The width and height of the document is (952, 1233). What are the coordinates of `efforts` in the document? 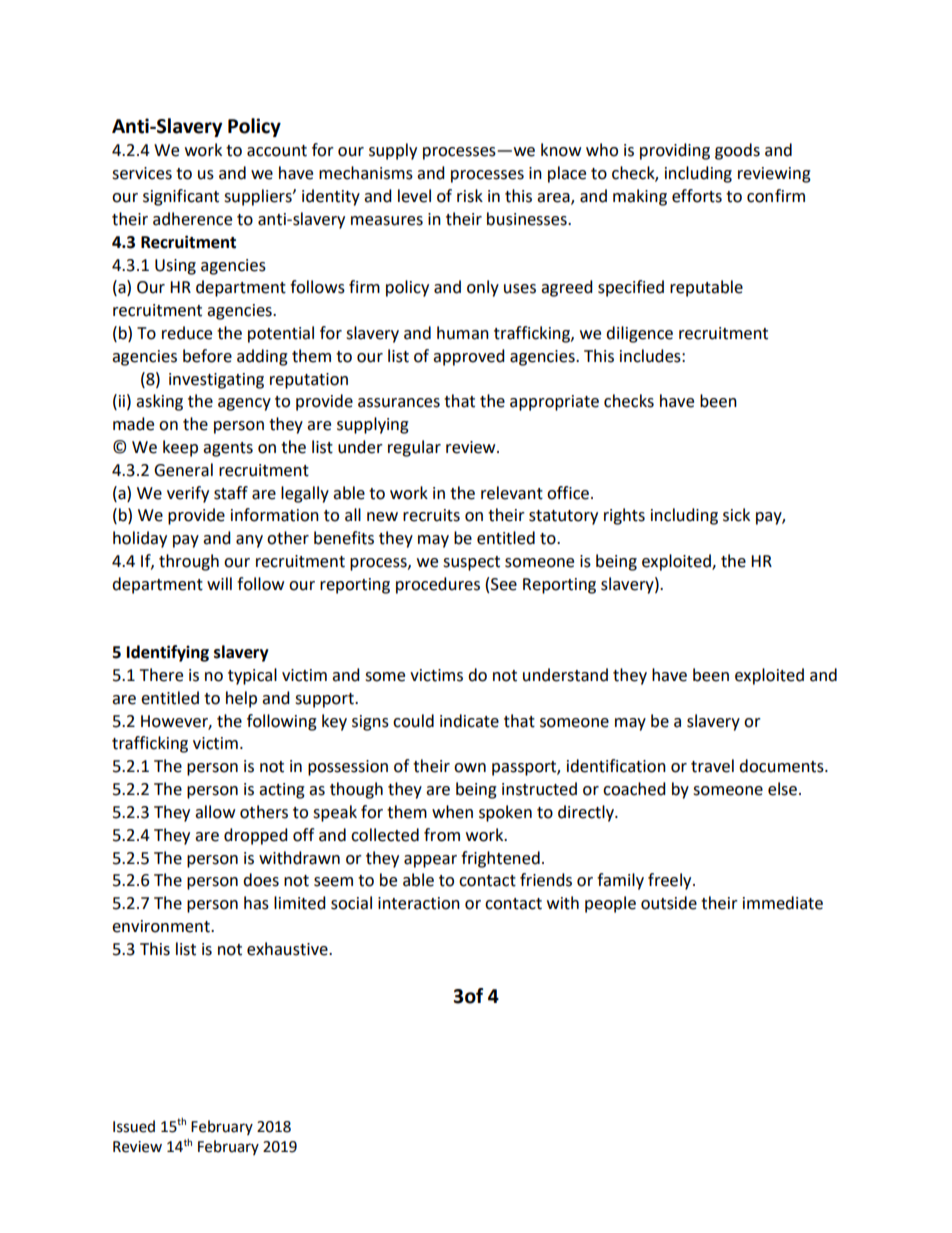 It's located at (697, 196).
